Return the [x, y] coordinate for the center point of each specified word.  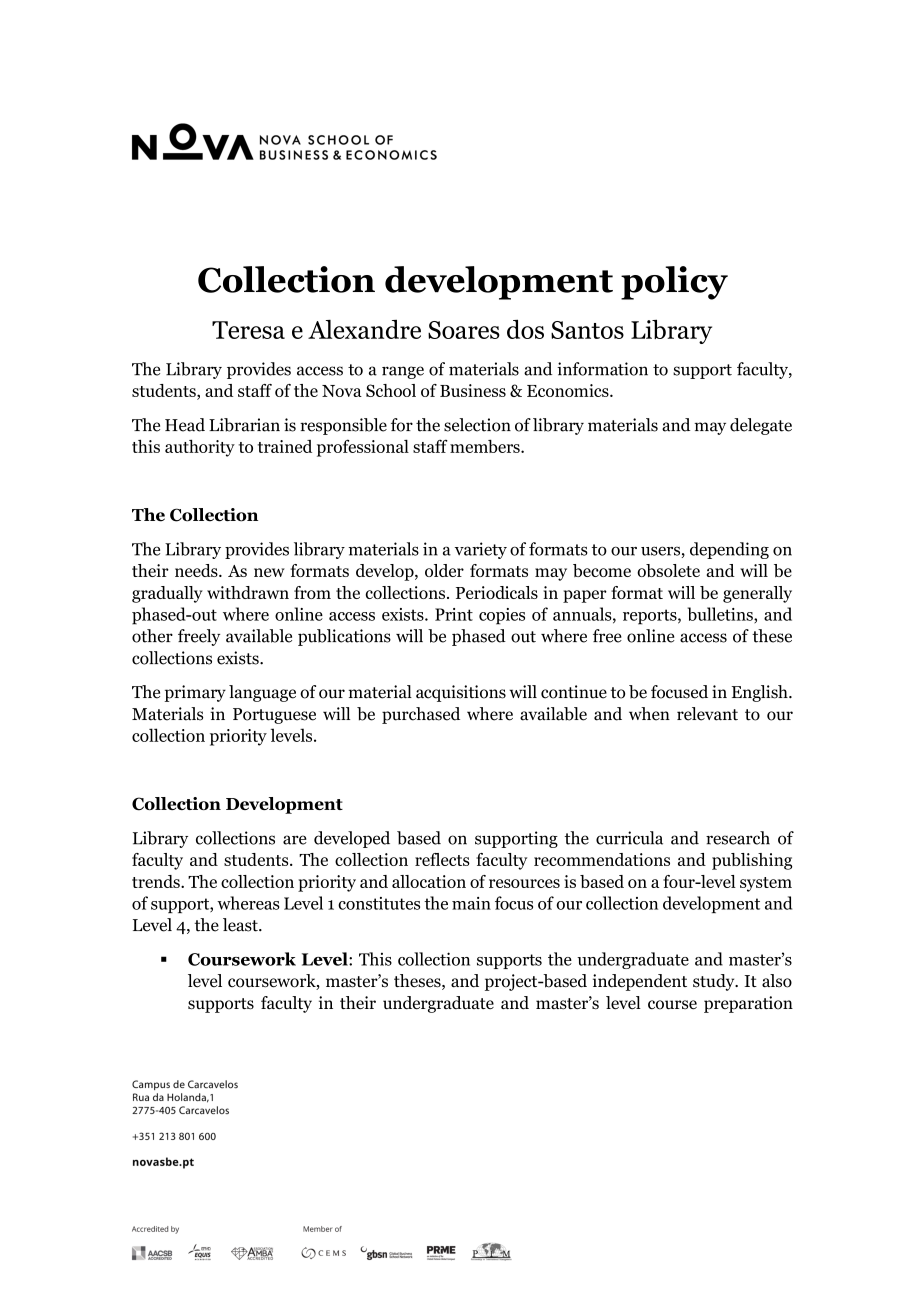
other [152, 636]
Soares [464, 330]
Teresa [248, 330]
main [471, 903]
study [715, 982]
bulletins [721, 615]
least [241, 925]
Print [454, 614]
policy [674, 283]
